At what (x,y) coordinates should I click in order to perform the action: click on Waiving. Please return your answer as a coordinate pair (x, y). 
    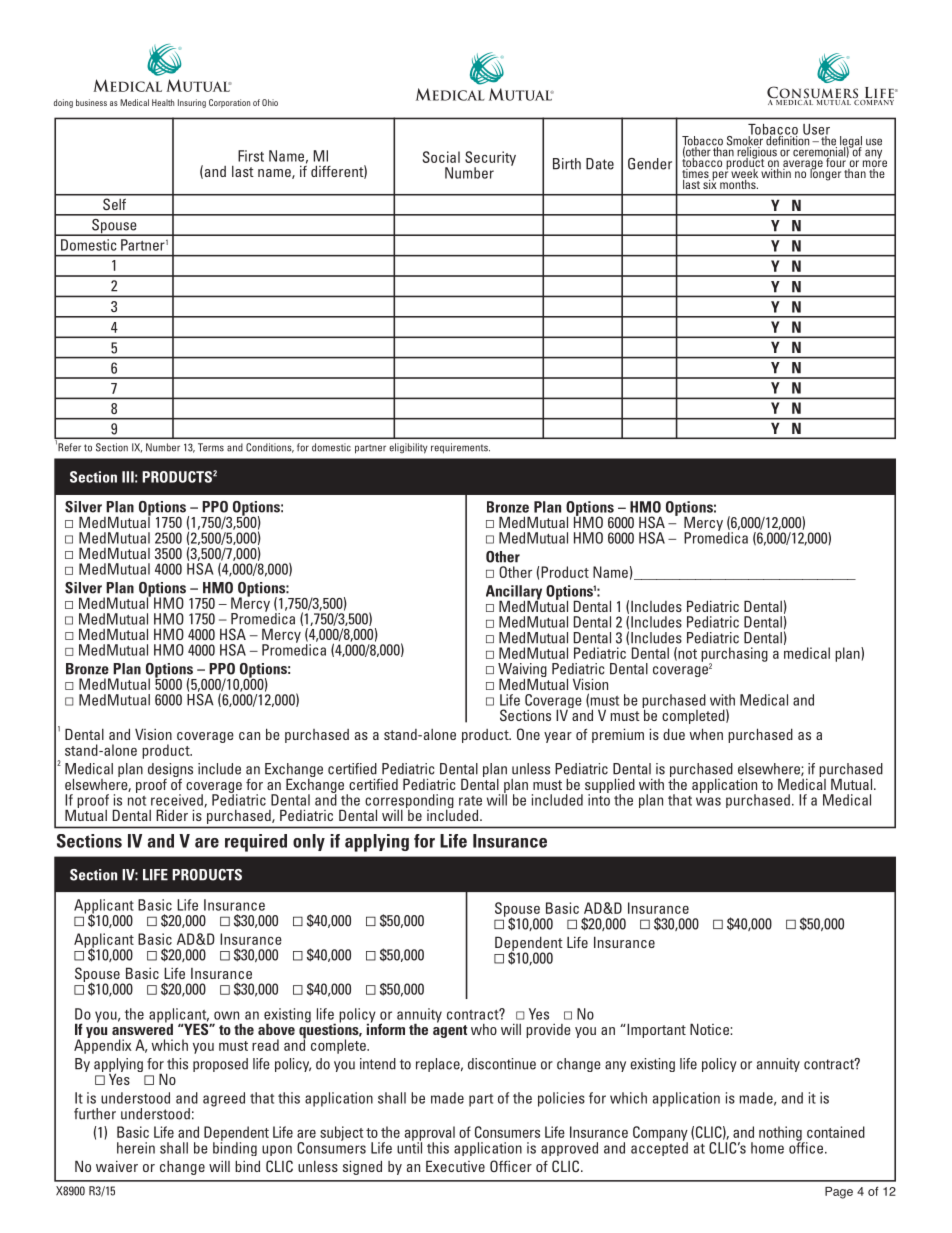
    Looking at the image, I should click on (522, 671).
